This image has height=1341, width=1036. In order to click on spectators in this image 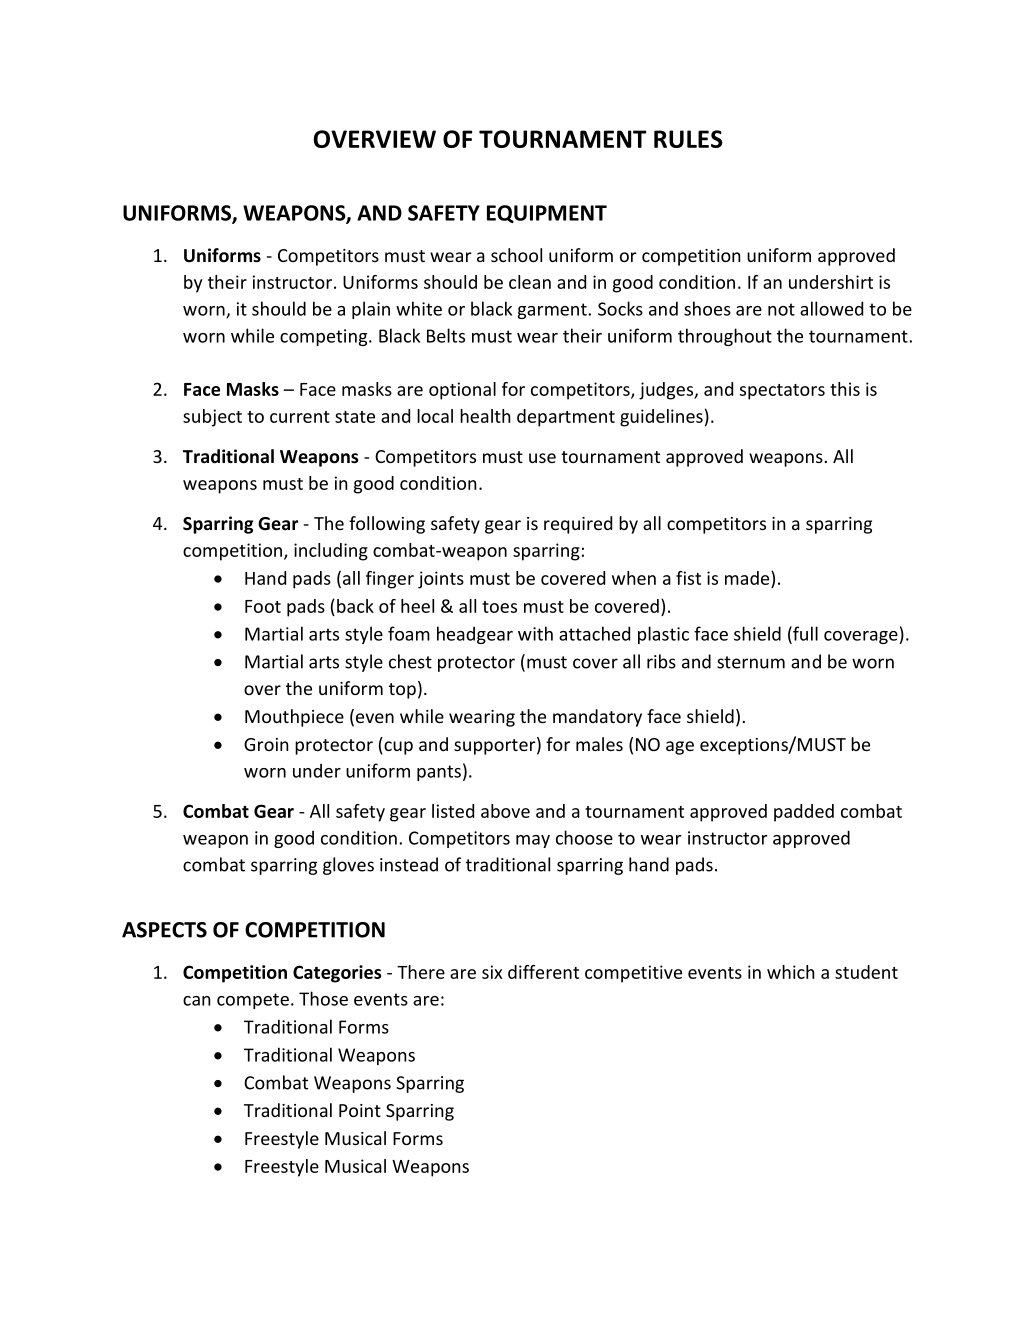, I will do `click(782, 392)`.
